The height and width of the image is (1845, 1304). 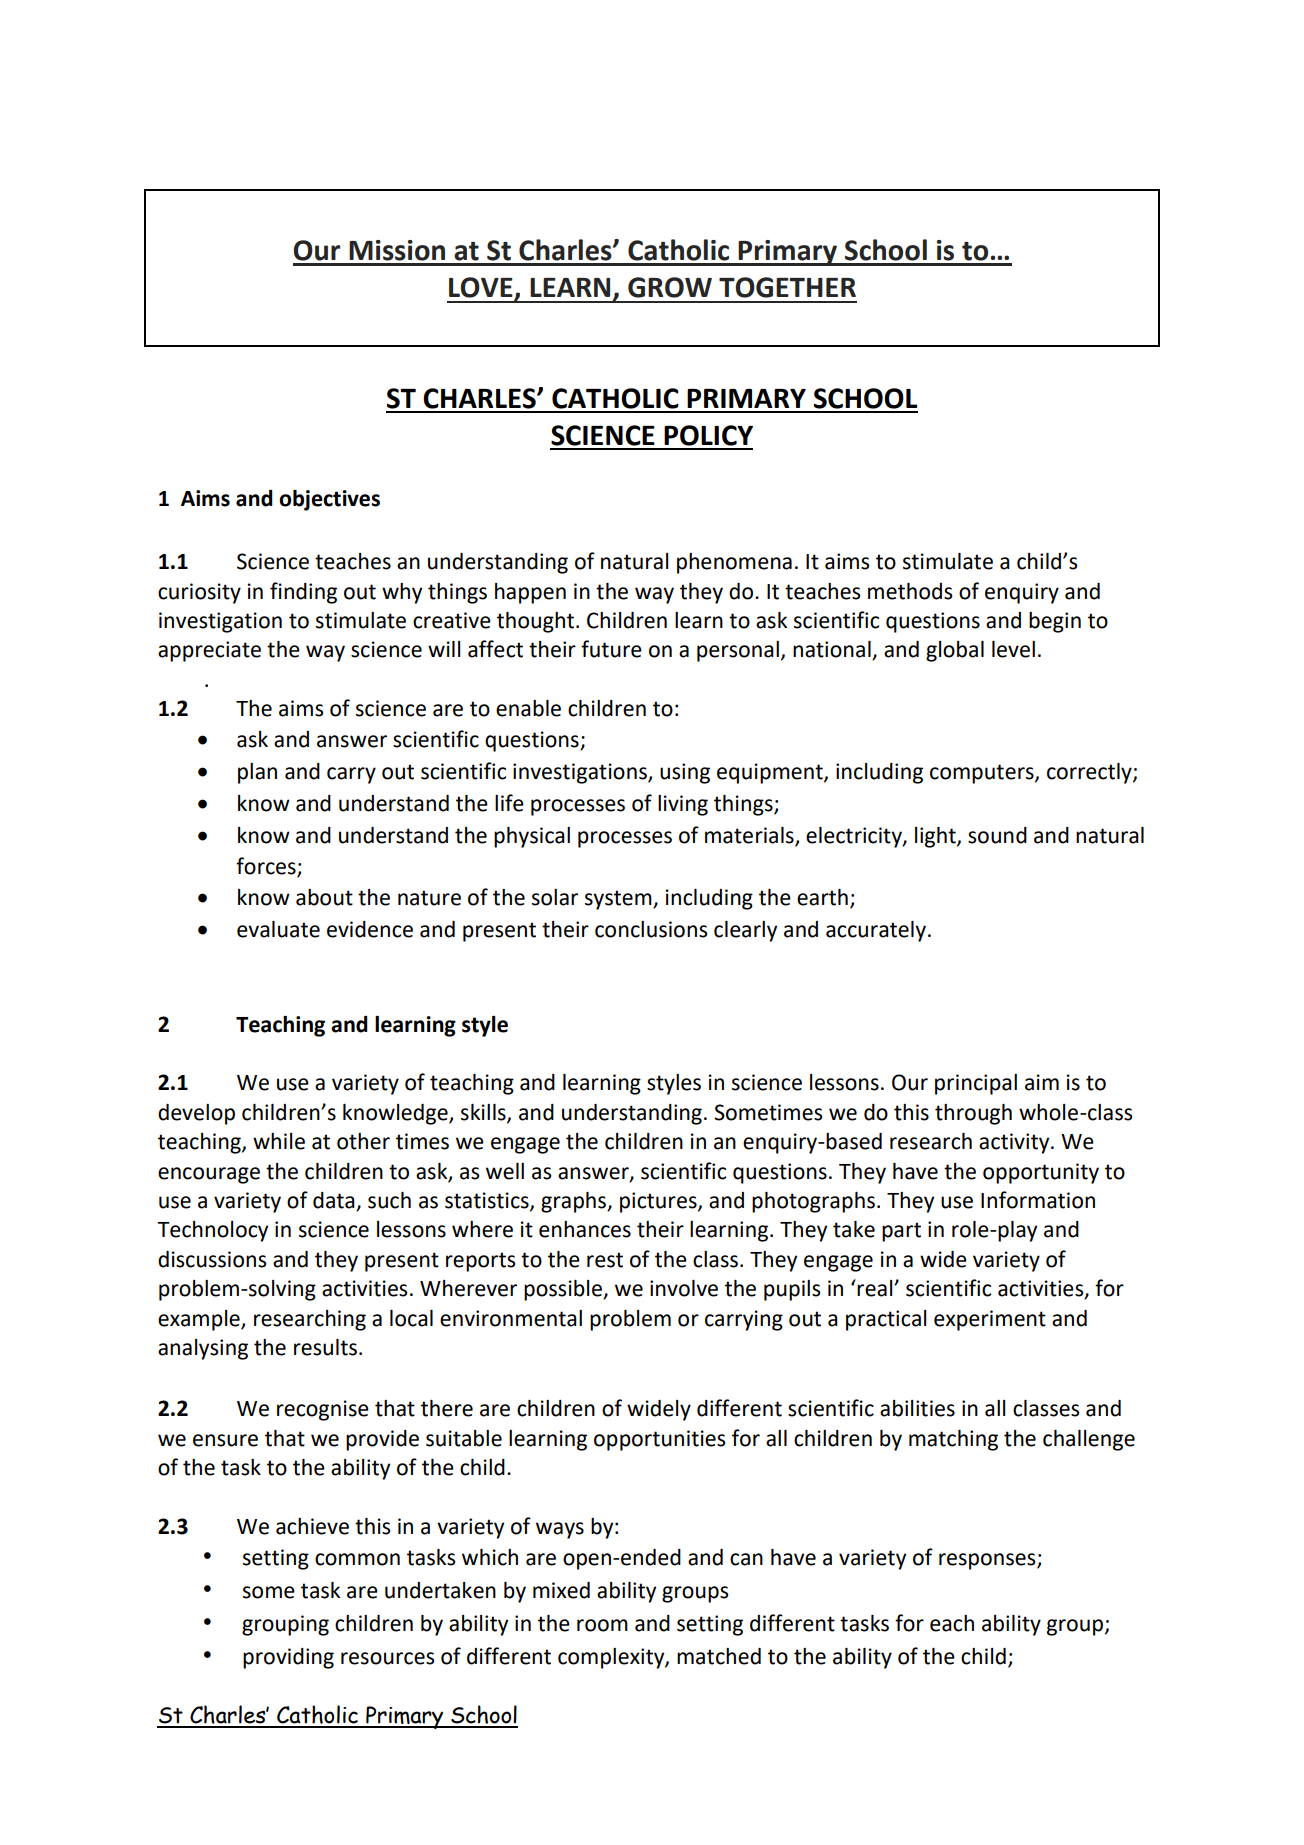 What do you see at coordinates (335, 1201) in the image?
I see `data` at bounding box center [335, 1201].
